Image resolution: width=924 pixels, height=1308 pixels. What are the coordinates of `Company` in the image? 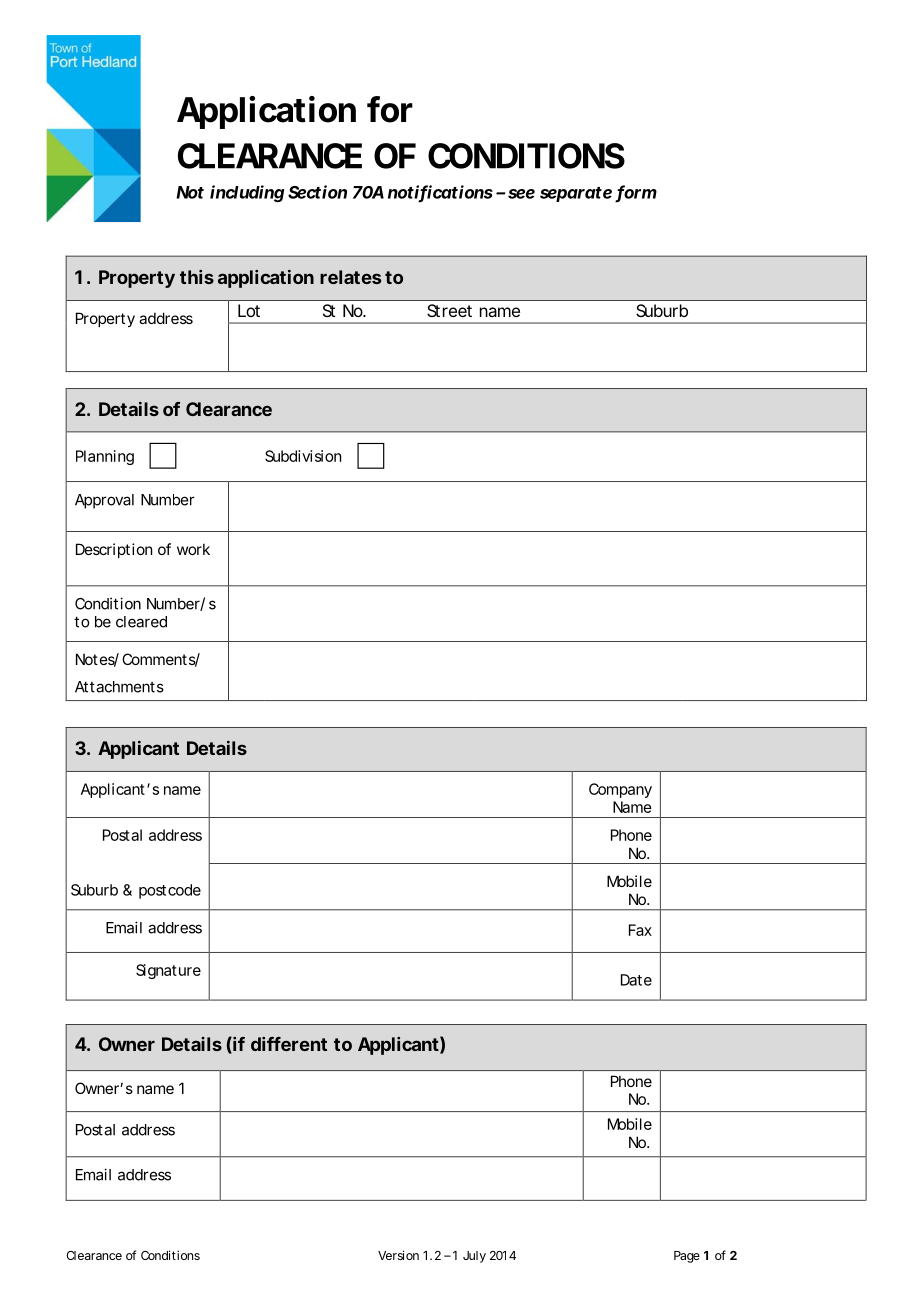 It's located at (620, 790).
